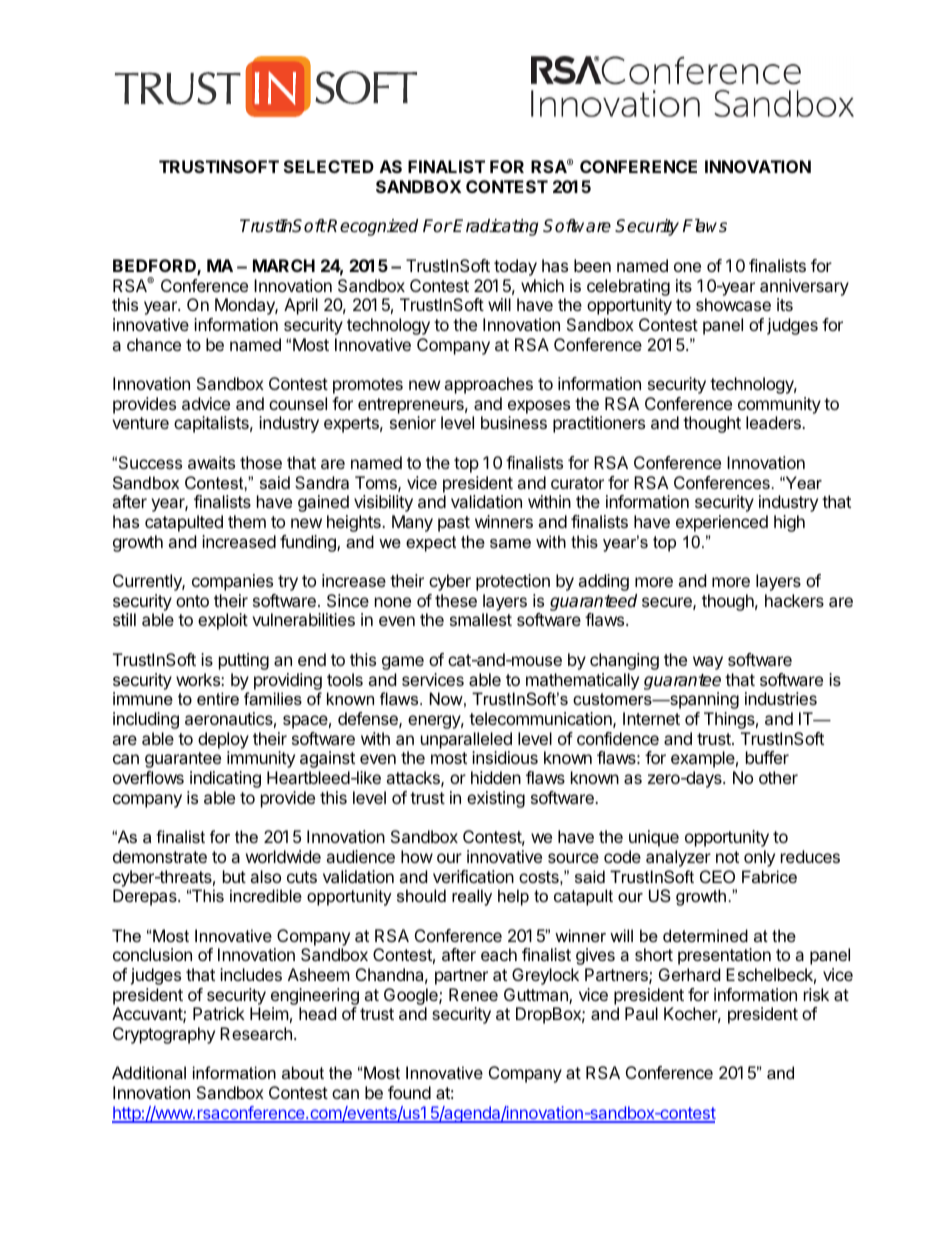 The image size is (952, 1233). I want to click on smallest, so click(481, 619).
